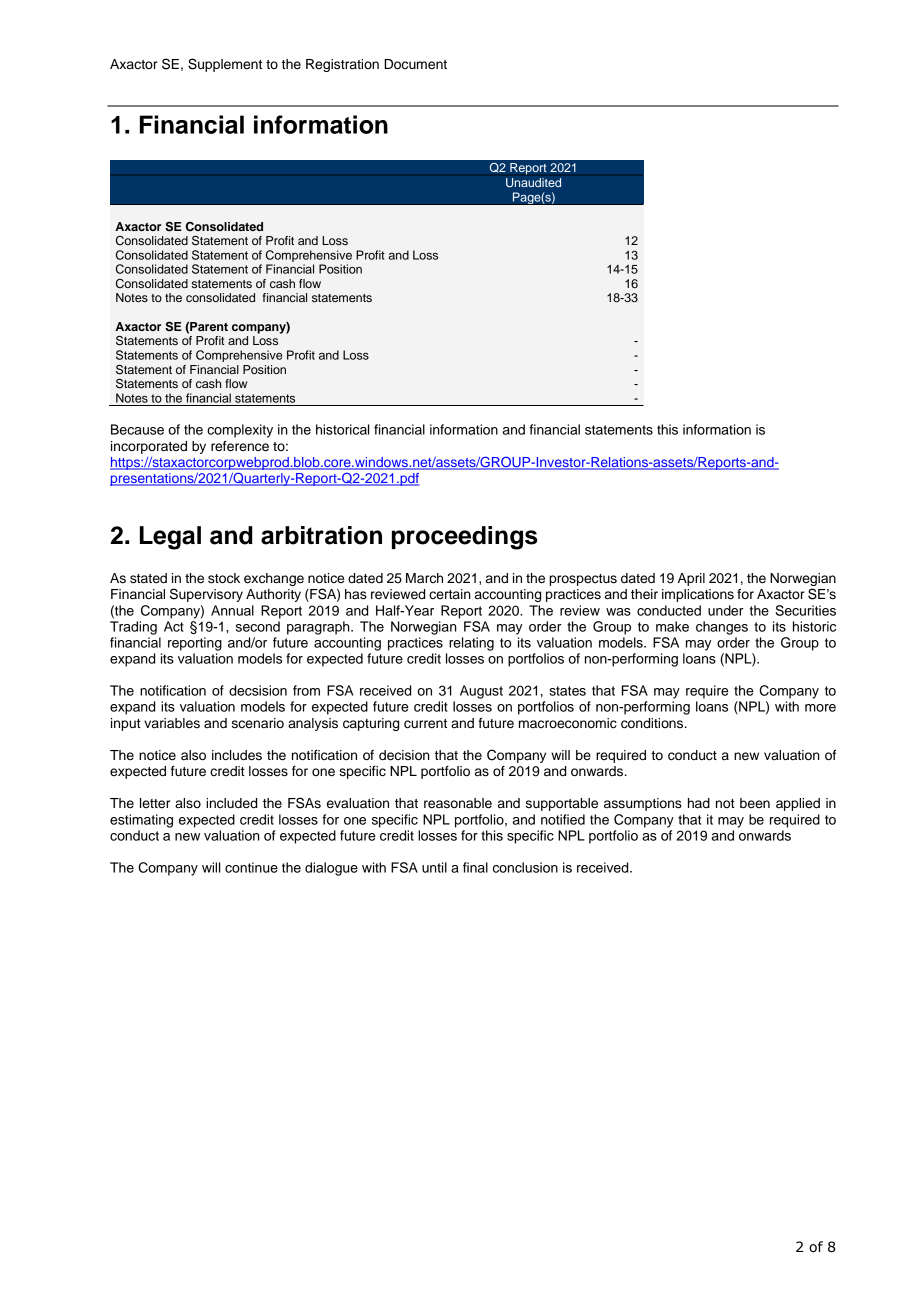 The image size is (924, 1308). What do you see at coordinates (465, 538) in the document?
I see `proceedings` at bounding box center [465, 538].
